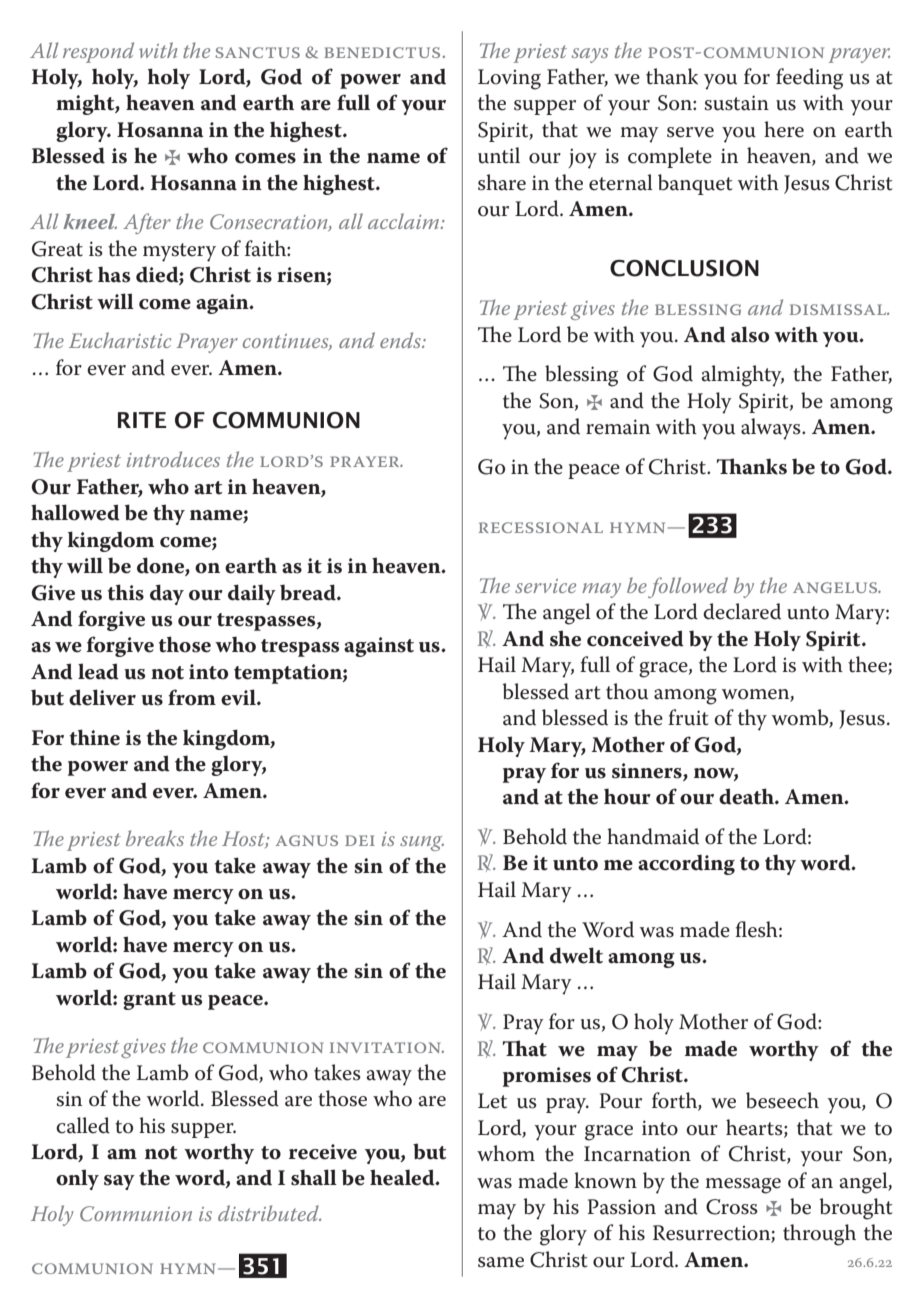 This screenshot has width=924, height=1311. What do you see at coordinates (77, 1179) in the screenshot?
I see `only` at bounding box center [77, 1179].
